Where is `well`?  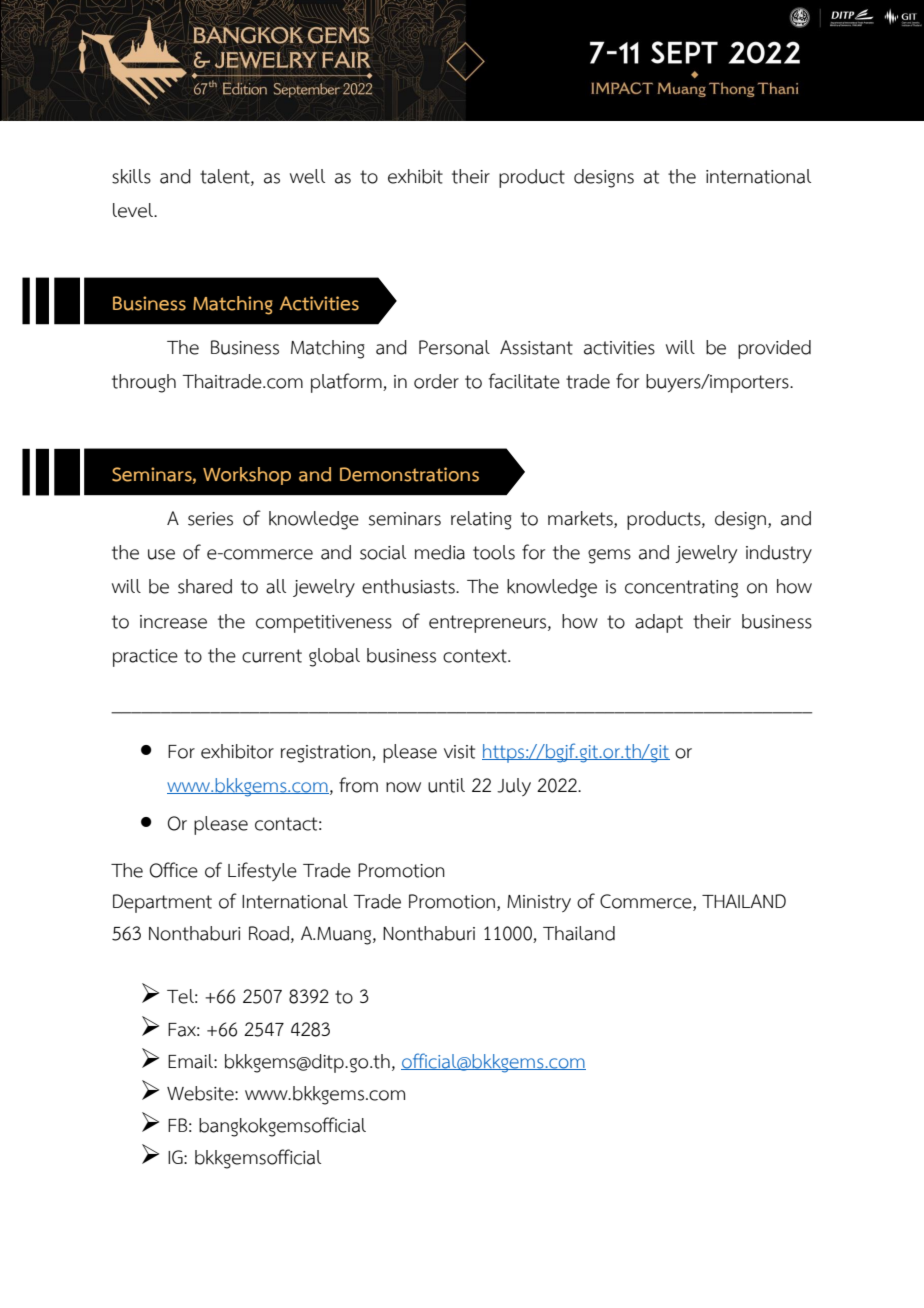 well is located at coordinates (307, 176).
